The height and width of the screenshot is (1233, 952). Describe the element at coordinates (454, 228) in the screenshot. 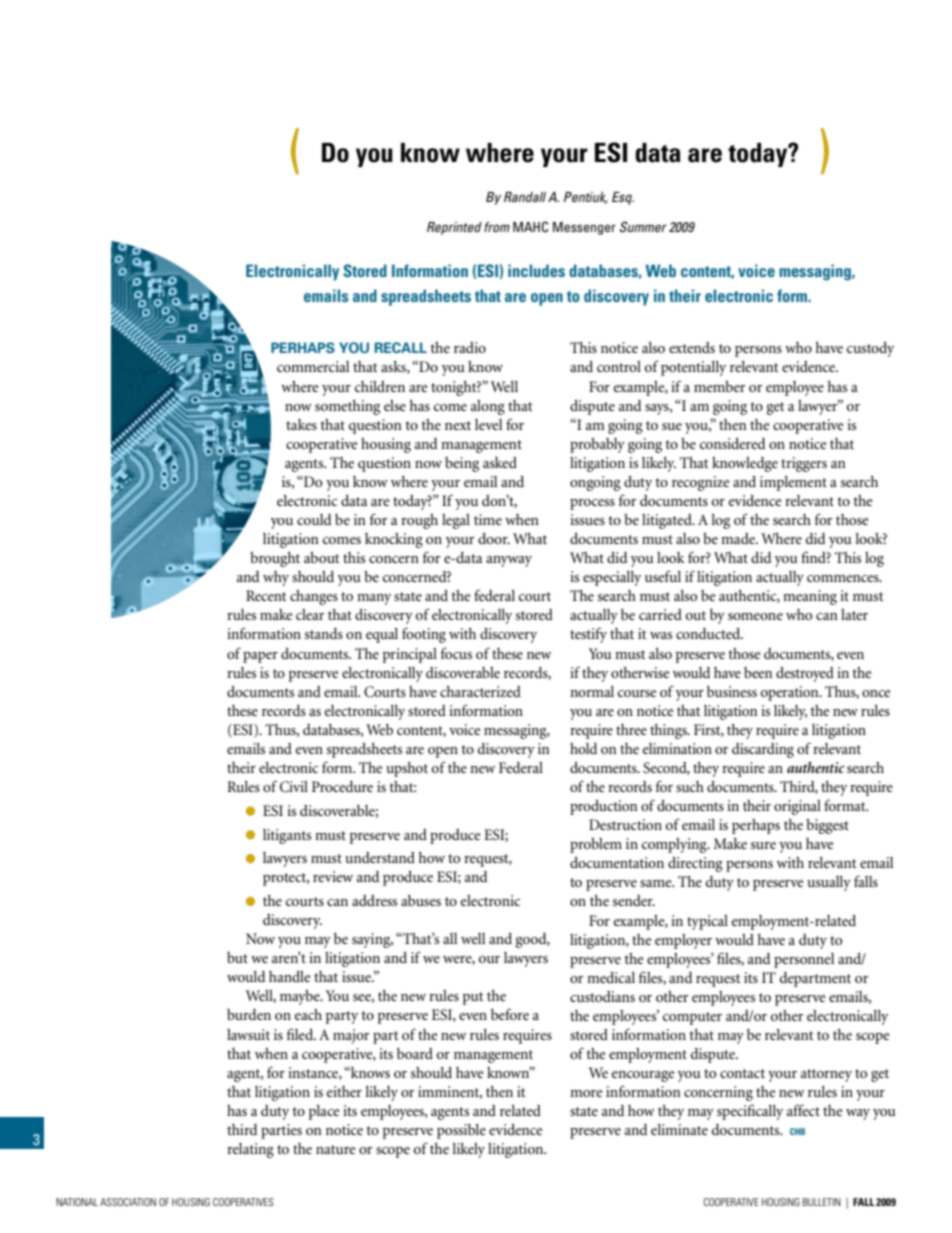

I see `Reprinted` at that location.
